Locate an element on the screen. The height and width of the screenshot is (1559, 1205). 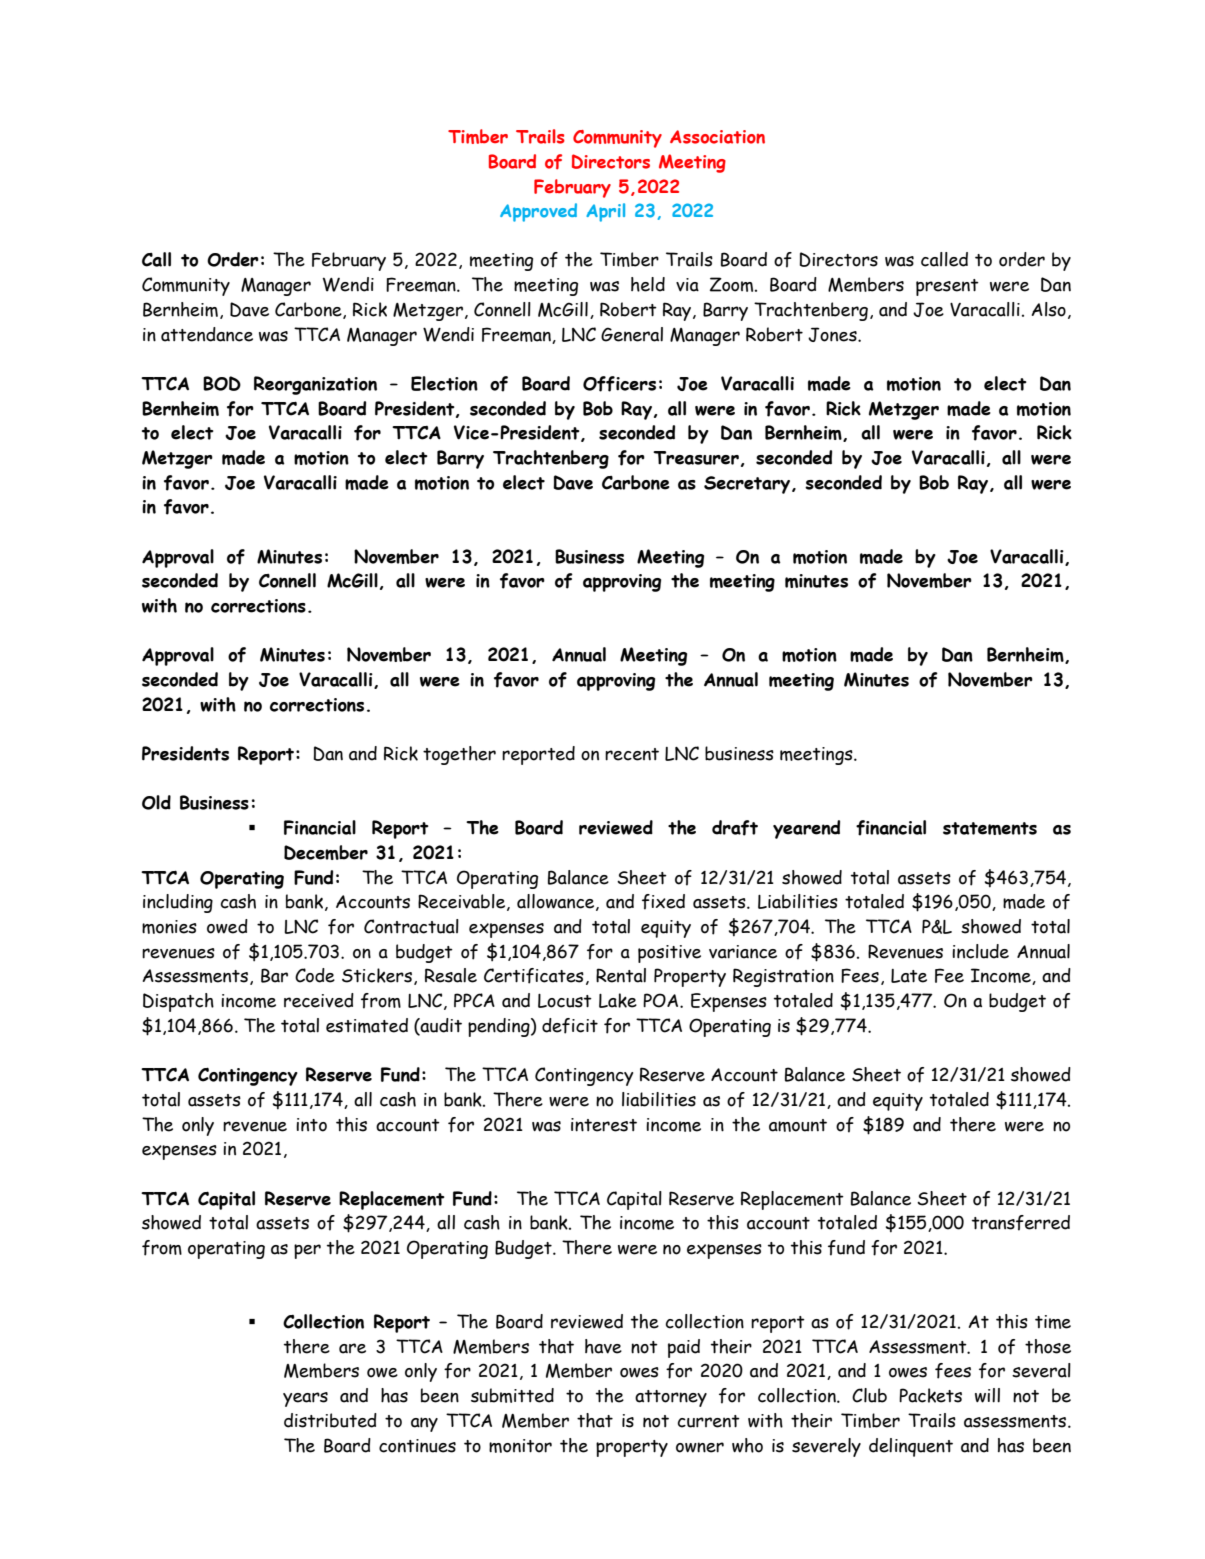
present is located at coordinates (947, 287).
